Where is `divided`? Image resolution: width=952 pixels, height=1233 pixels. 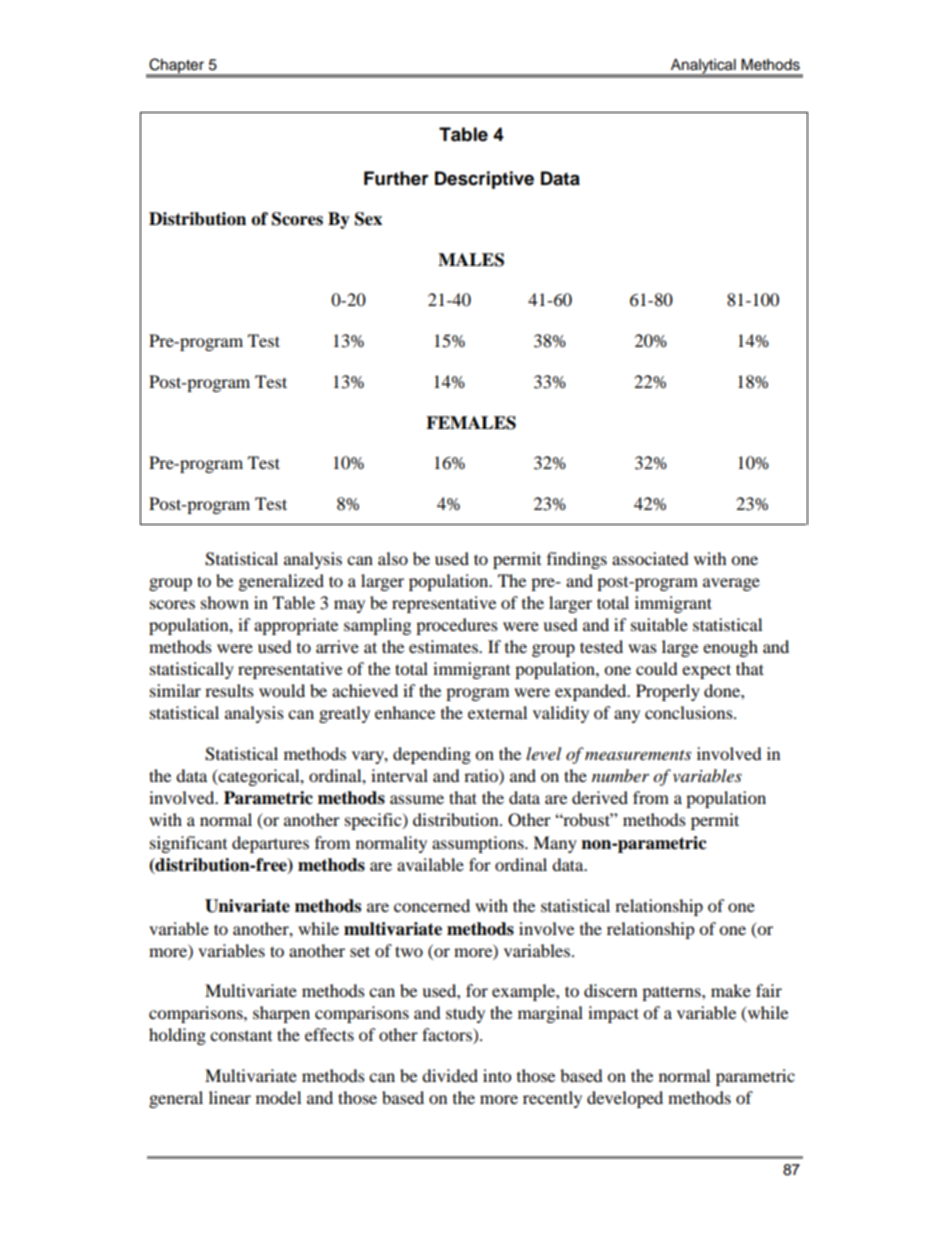
divided is located at coordinates (450, 1075).
